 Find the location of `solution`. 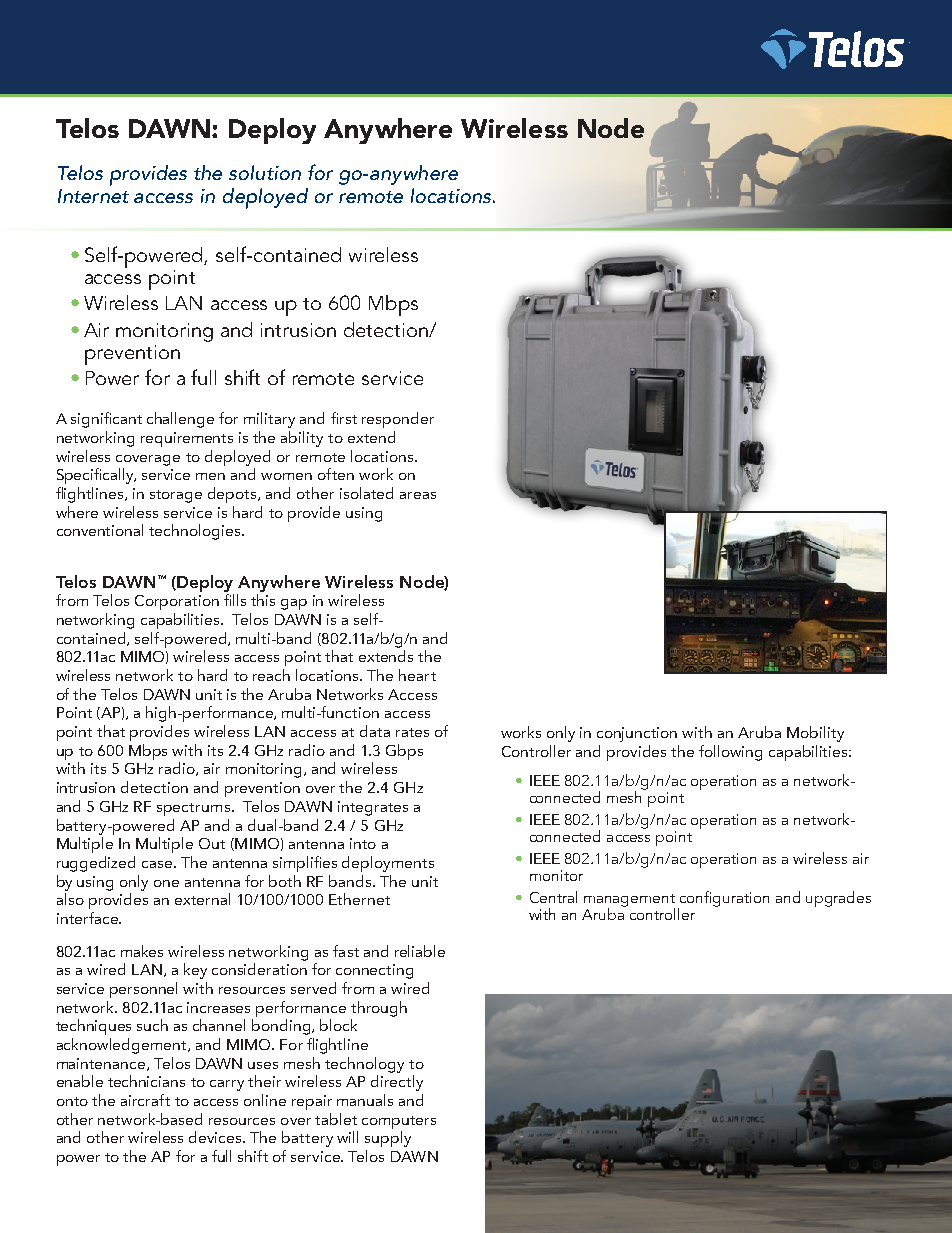

solution is located at coordinates (265, 172).
